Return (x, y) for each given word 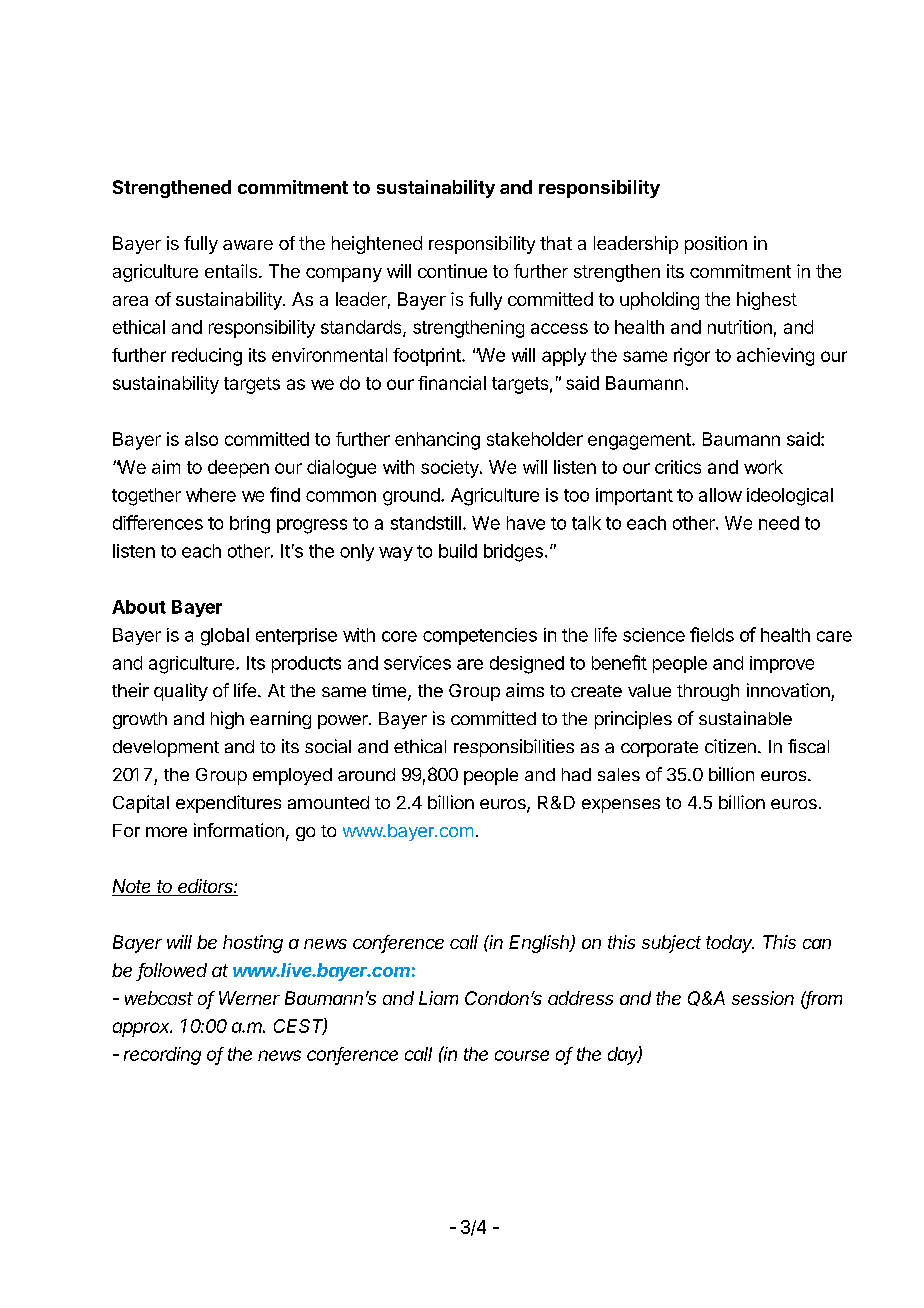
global (225, 637)
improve (782, 664)
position (716, 245)
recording (162, 1056)
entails (232, 271)
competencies (480, 636)
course (522, 1055)
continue (452, 271)
